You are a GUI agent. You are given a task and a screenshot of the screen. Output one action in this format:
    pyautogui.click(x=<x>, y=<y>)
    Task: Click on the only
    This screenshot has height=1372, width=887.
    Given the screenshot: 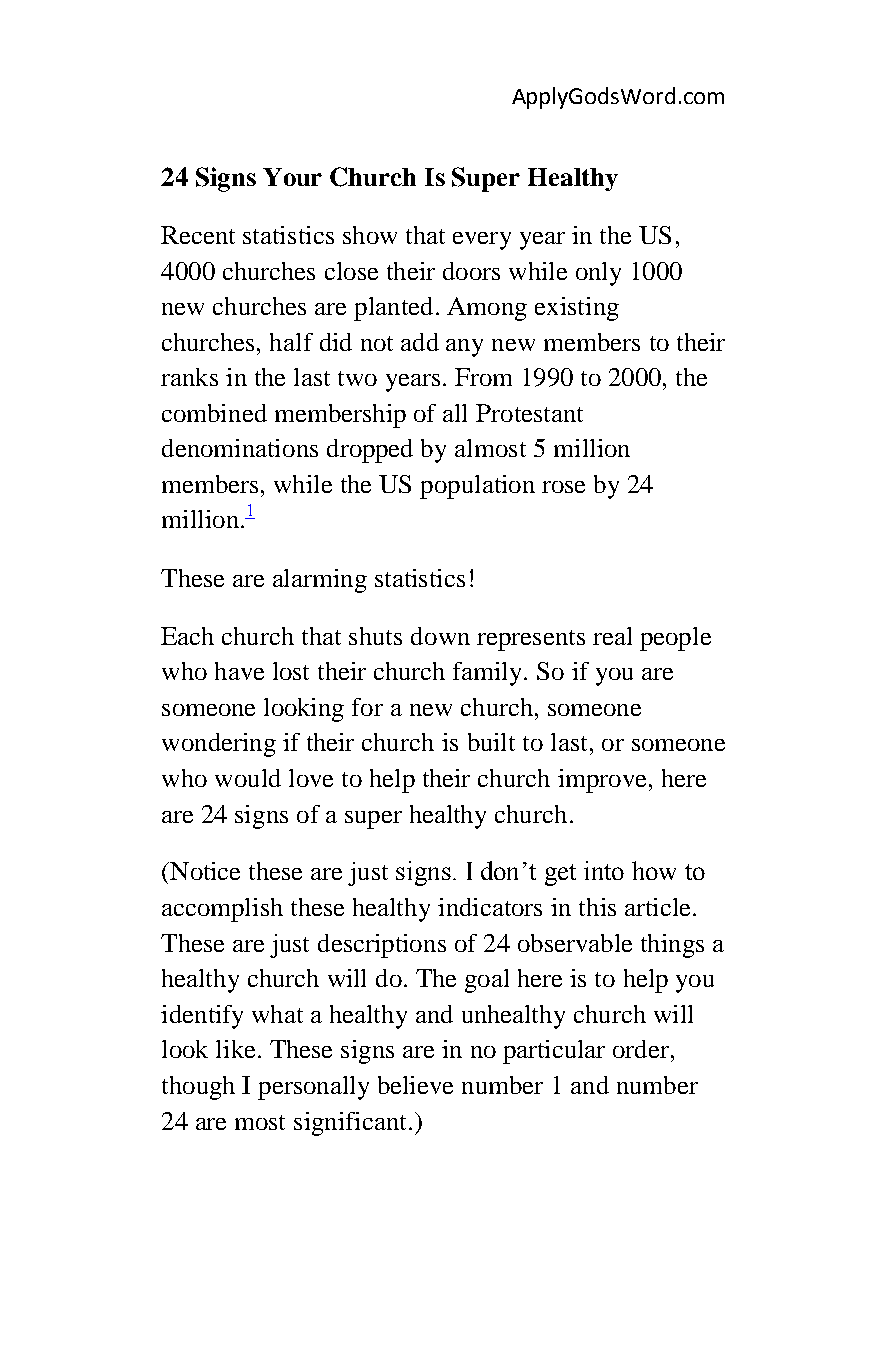 What is the action you would take?
    pyautogui.click(x=598, y=274)
